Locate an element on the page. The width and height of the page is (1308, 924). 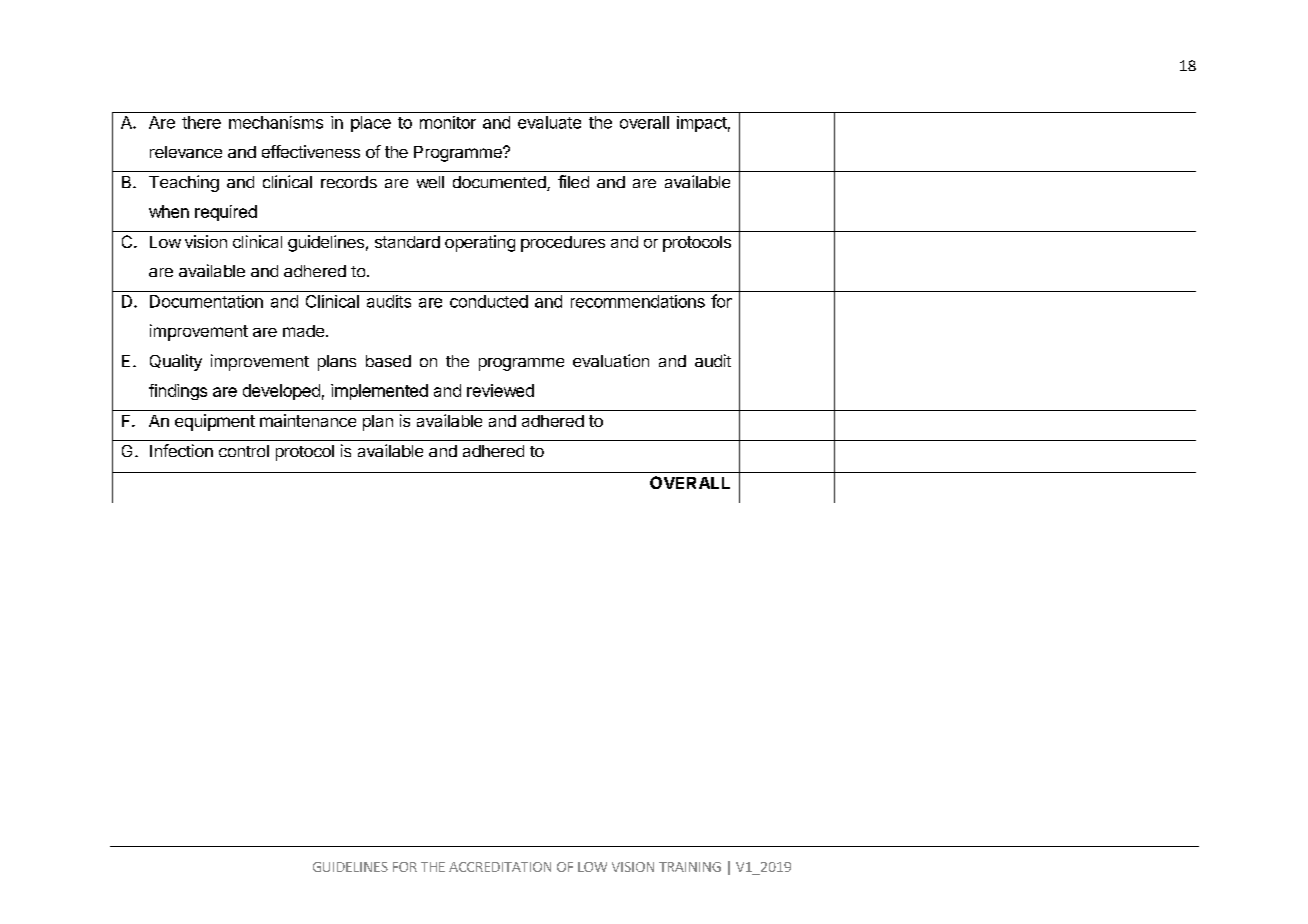
implemented is located at coordinates (379, 392).
